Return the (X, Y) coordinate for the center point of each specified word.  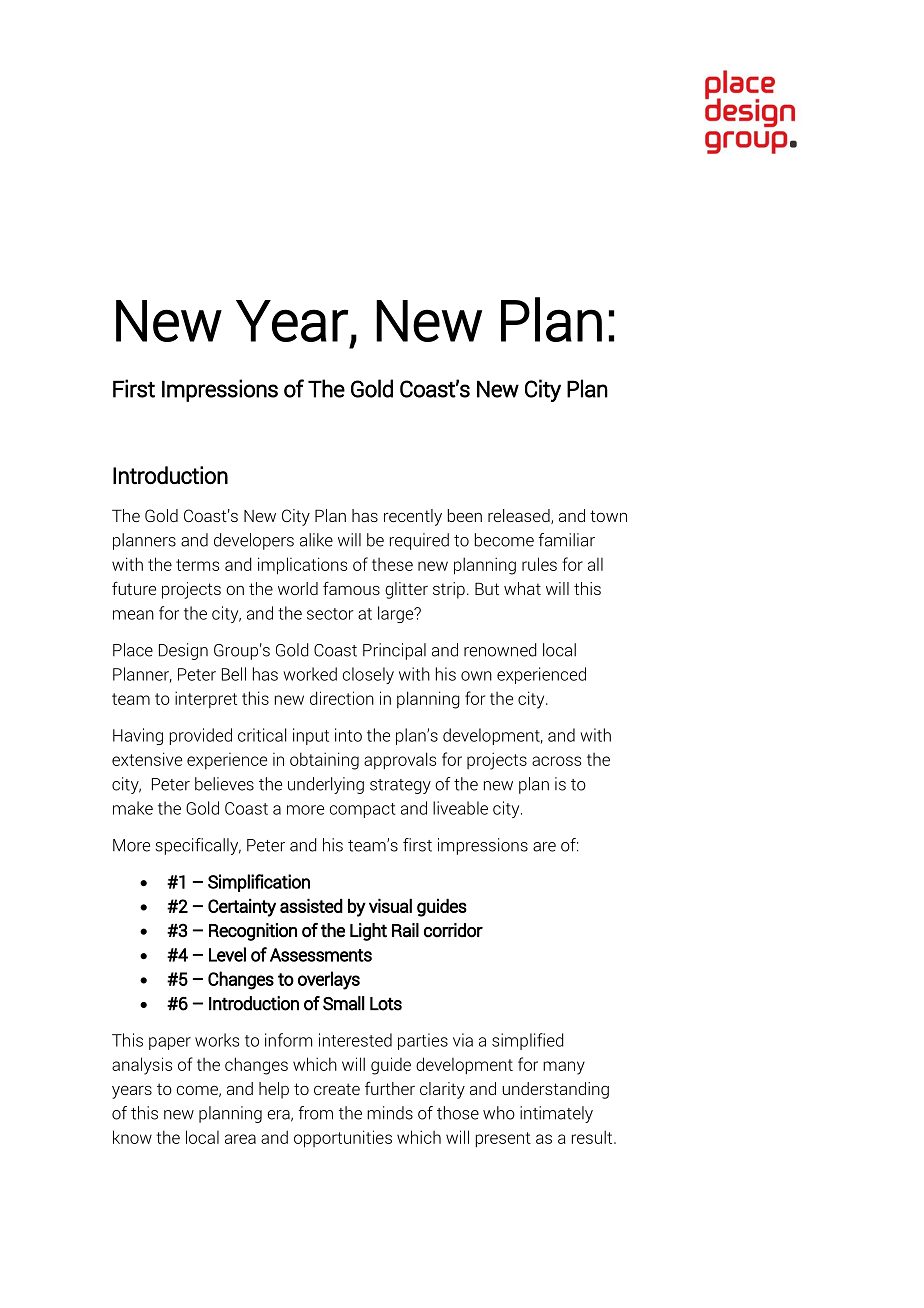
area (240, 1139)
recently (413, 517)
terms (197, 565)
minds (390, 1113)
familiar (567, 540)
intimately (556, 1114)
